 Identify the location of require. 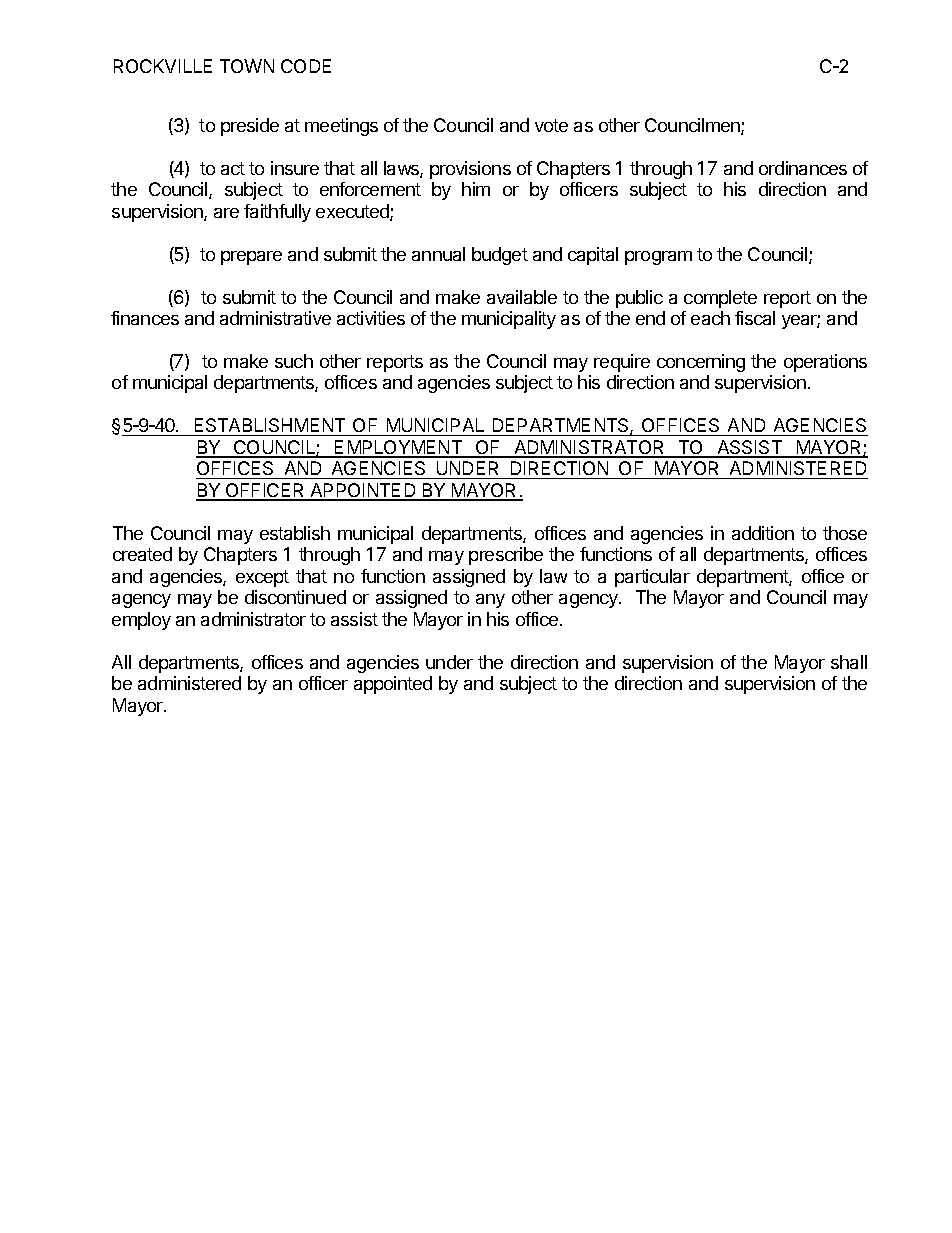
(622, 363).
